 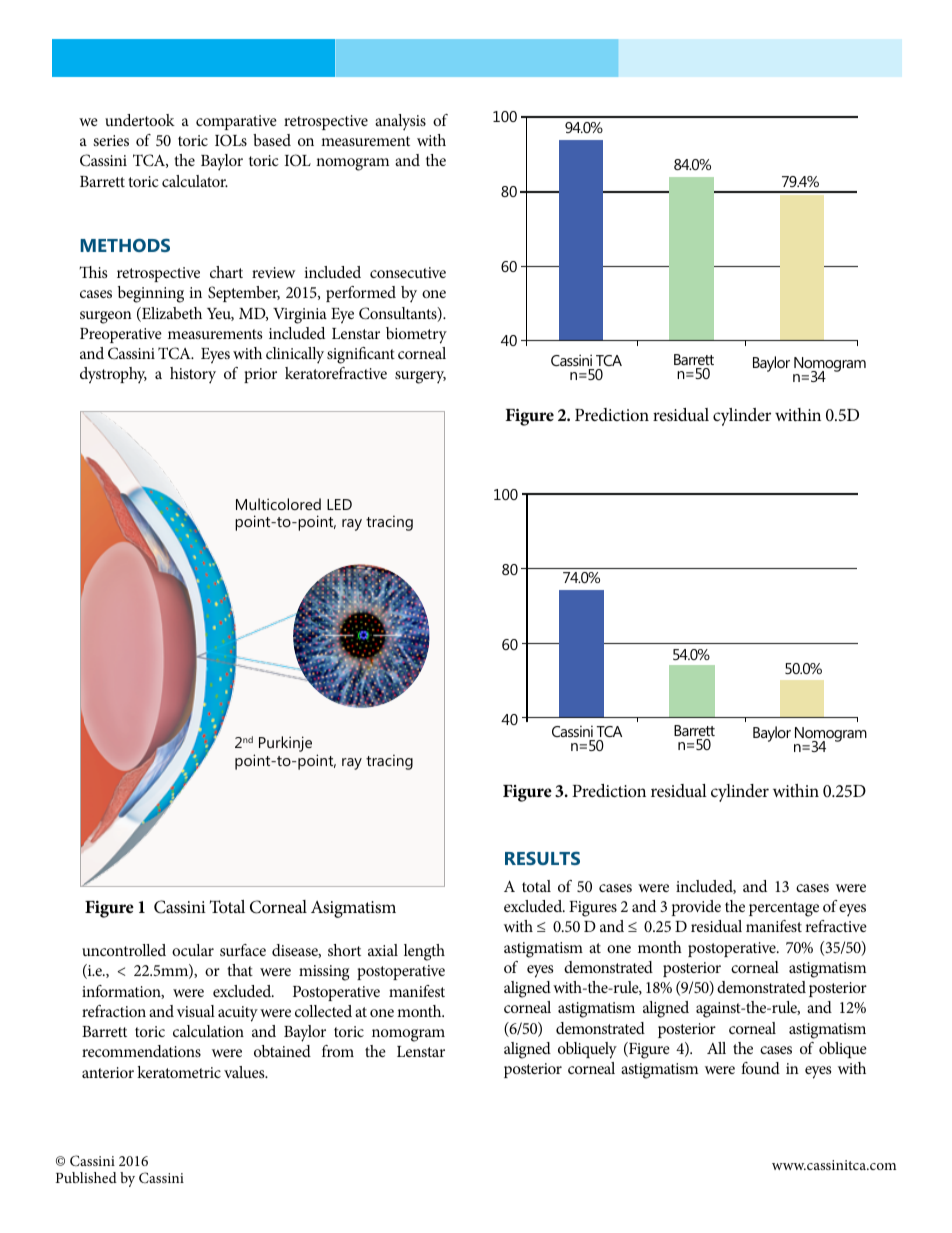 I want to click on history, so click(x=193, y=375).
